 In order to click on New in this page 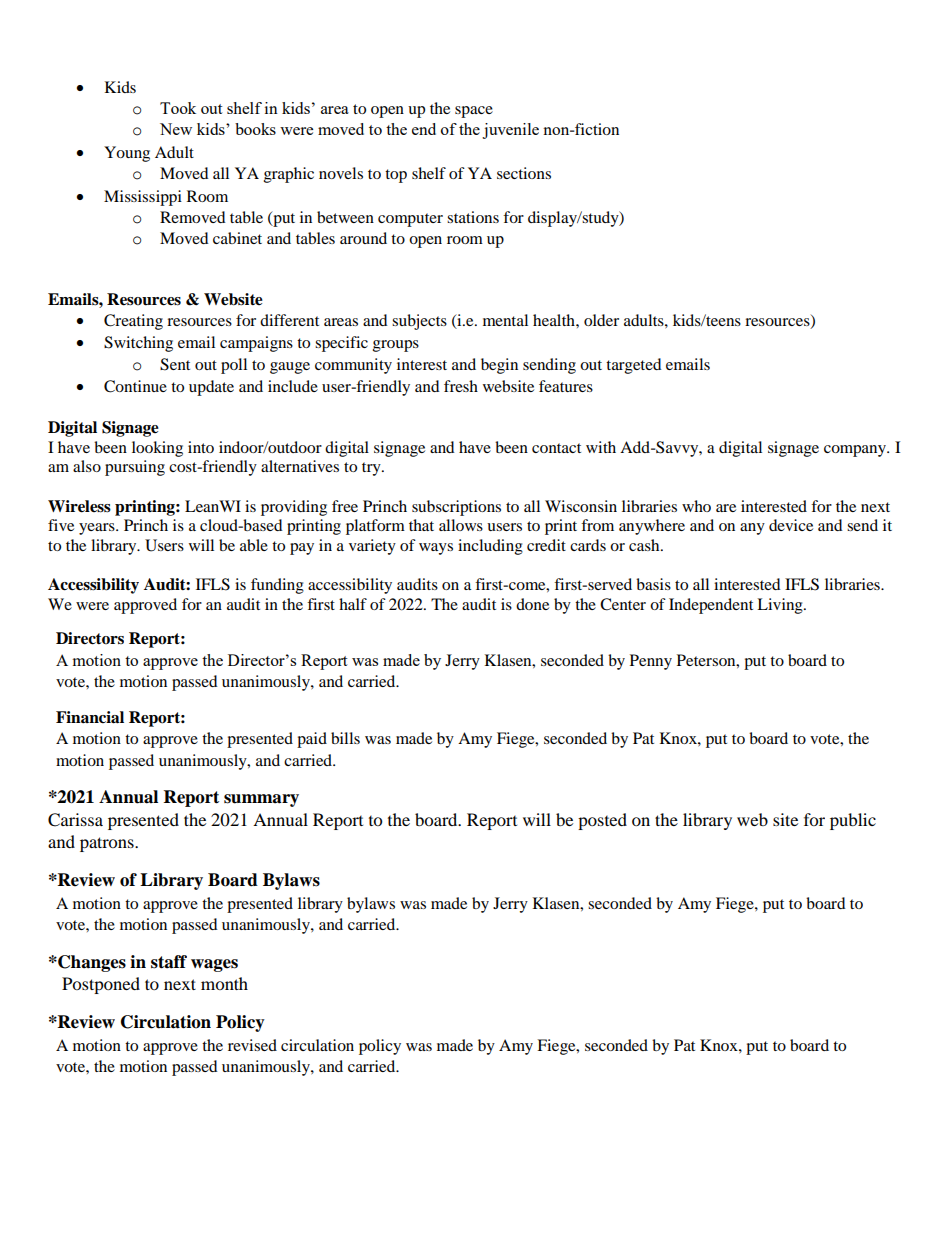, I will do `click(176, 129)`.
